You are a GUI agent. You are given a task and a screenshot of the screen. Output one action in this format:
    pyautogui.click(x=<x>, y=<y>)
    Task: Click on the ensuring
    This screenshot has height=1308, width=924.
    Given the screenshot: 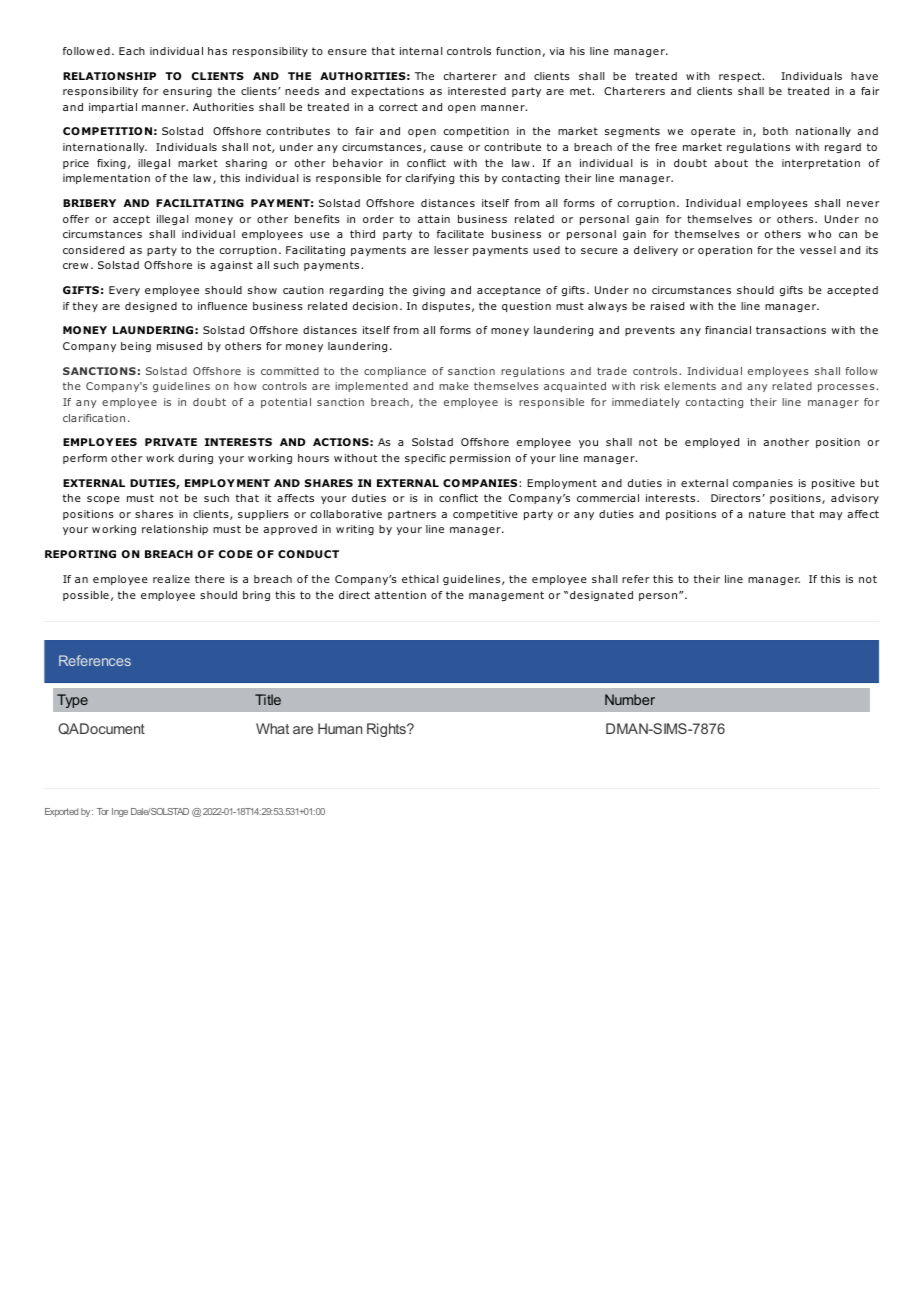 What is the action you would take?
    pyautogui.click(x=187, y=92)
